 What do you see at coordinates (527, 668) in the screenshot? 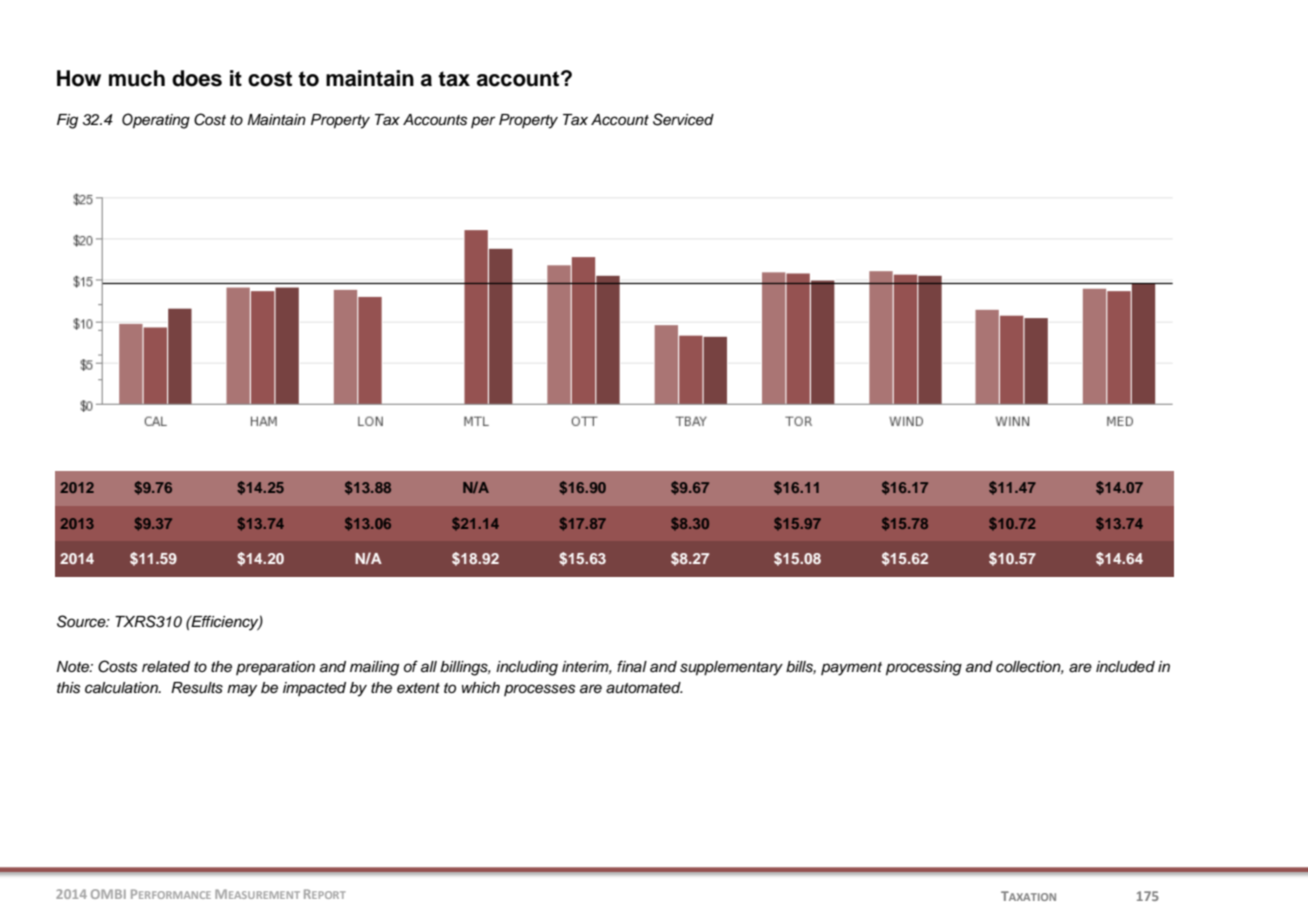
I see `including` at bounding box center [527, 668].
